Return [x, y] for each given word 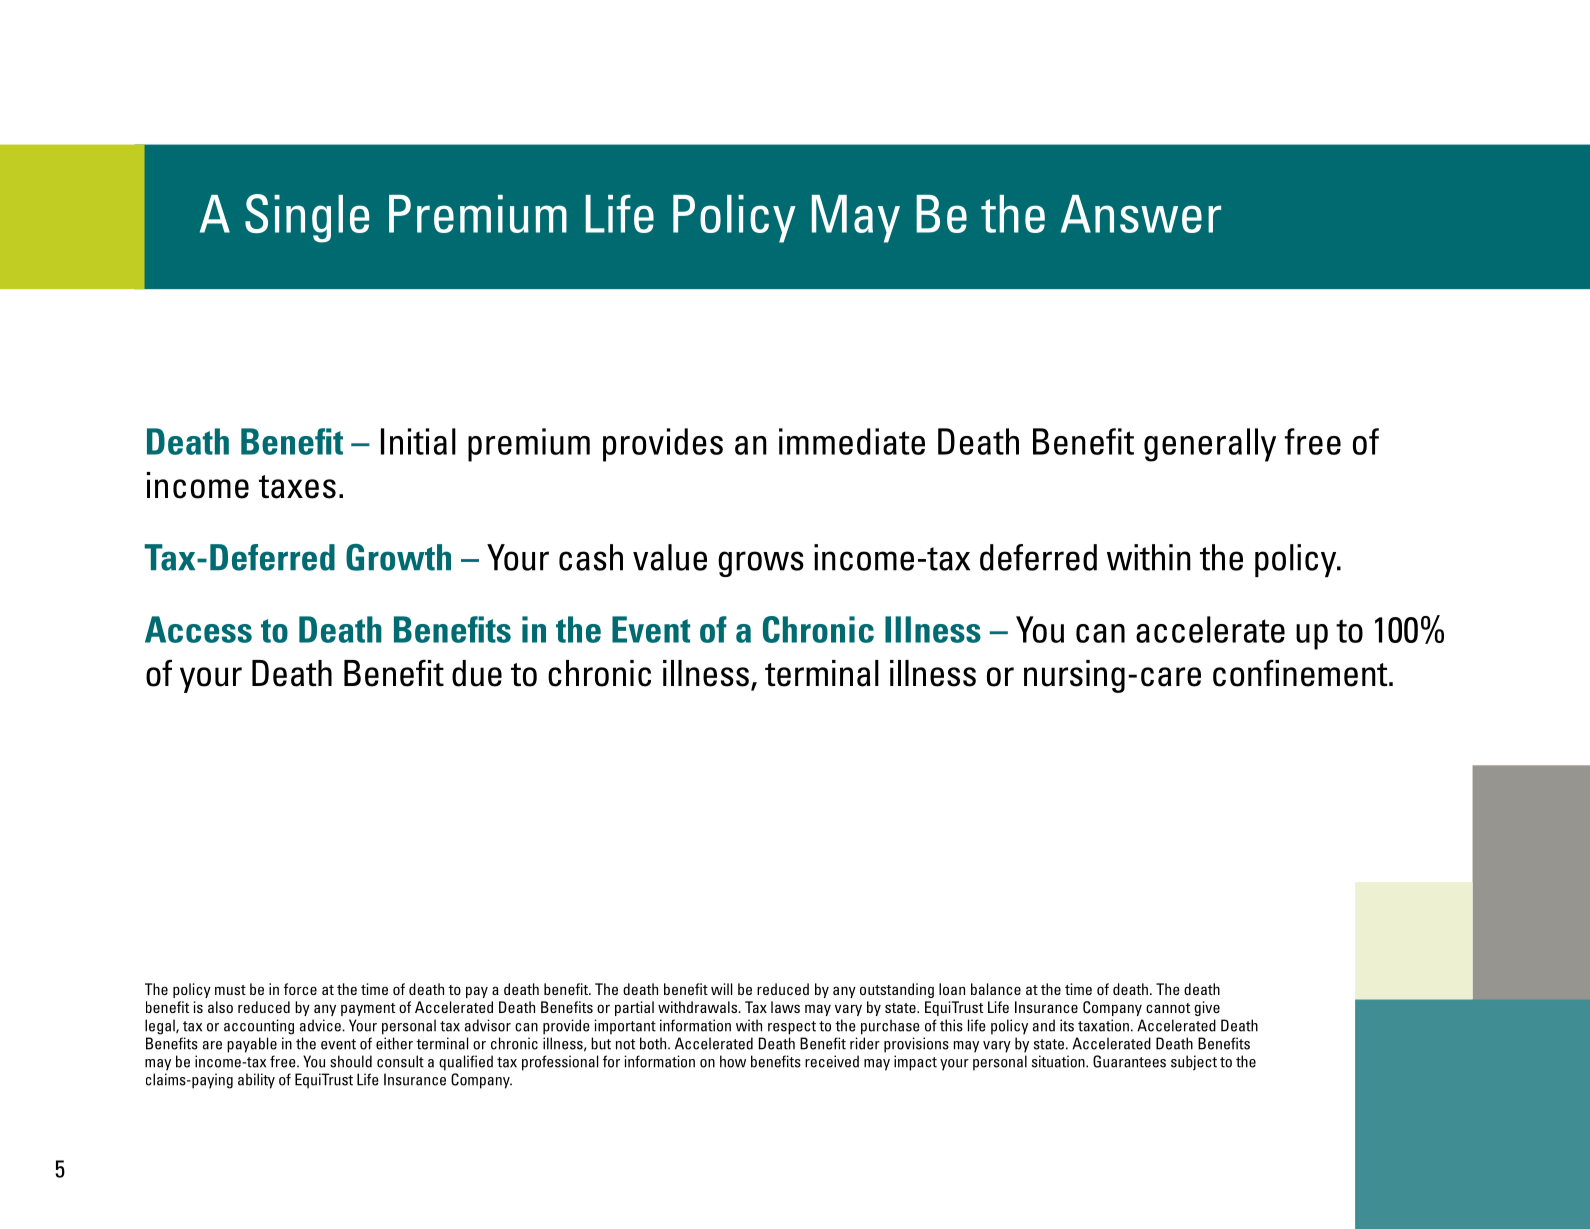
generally [1210, 445]
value [670, 557]
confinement [1301, 673]
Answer [1141, 214]
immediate [852, 441]
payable [252, 1045]
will [721, 989]
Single [307, 218]
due [477, 673]
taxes [297, 487]
